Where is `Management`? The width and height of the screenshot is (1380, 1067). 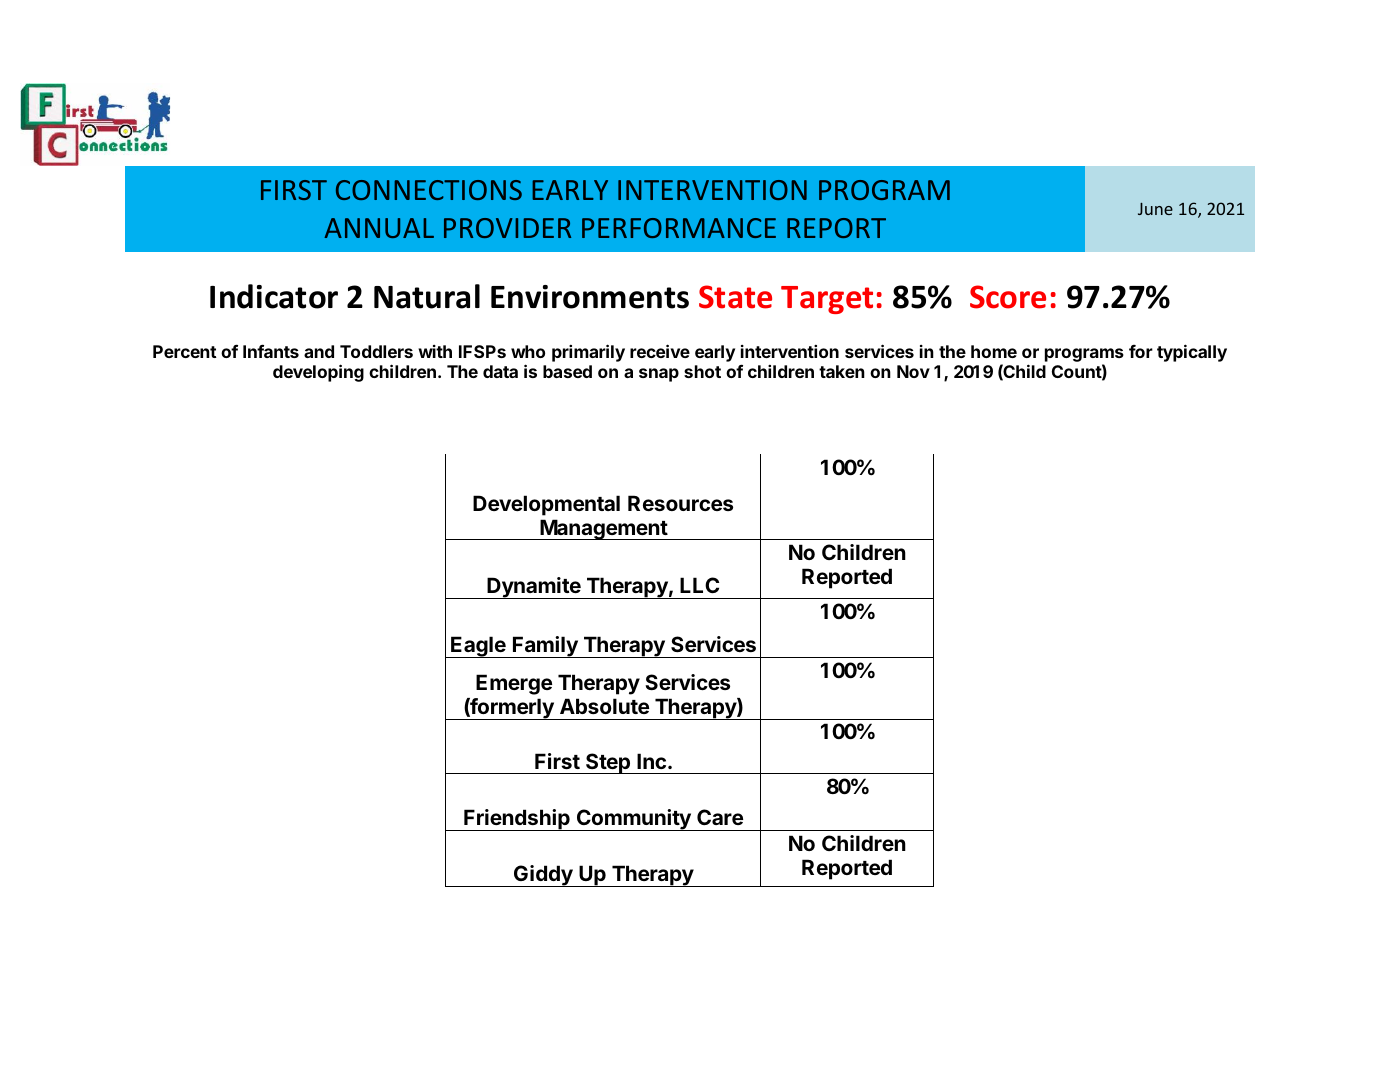 Management is located at coordinates (603, 529).
